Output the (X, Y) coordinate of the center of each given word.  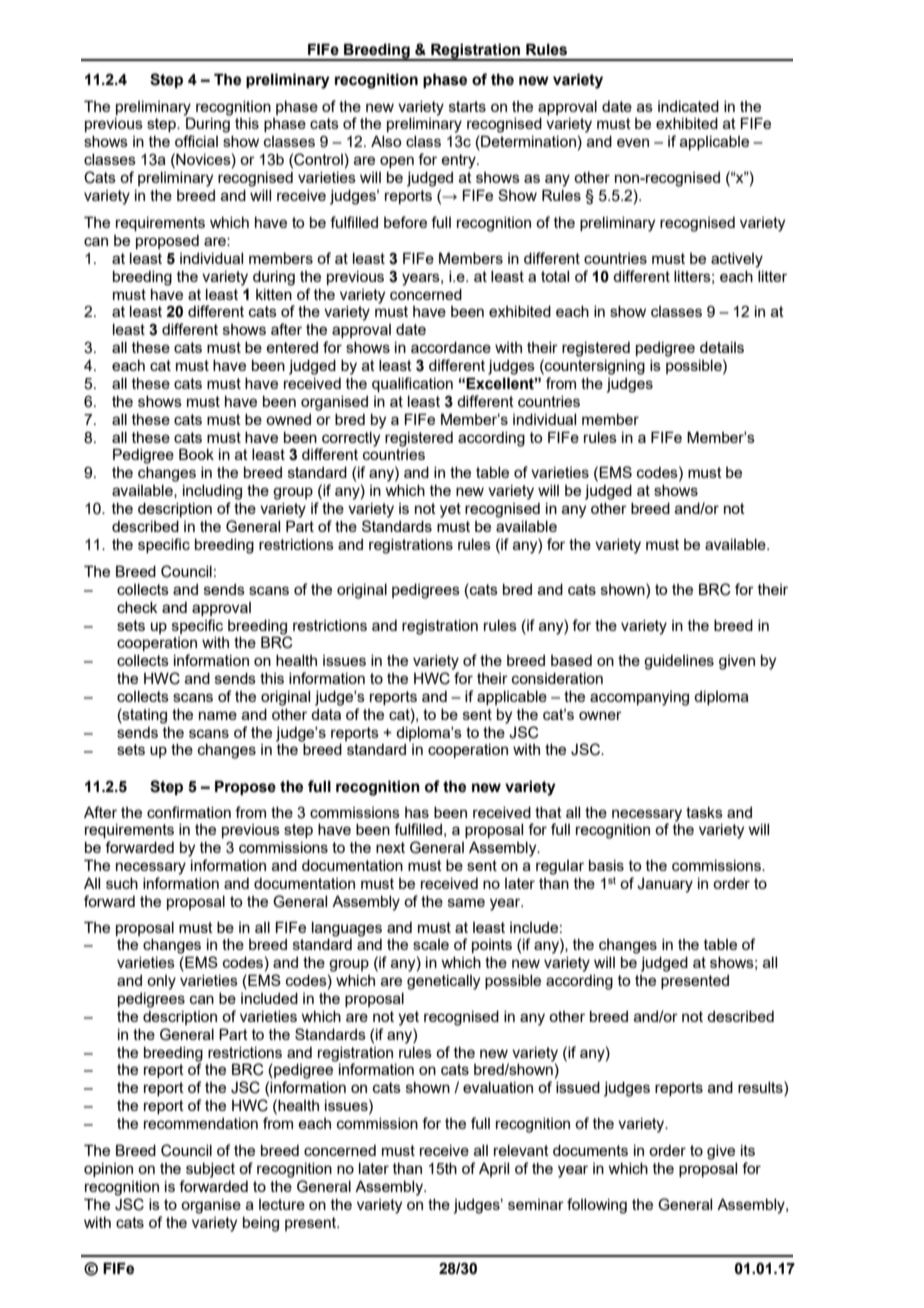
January (665, 885)
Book (196, 454)
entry (459, 161)
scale (431, 944)
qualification (412, 384)
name (218, 715)
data (326, 714)
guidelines (679, 662)
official (196, 141)
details (722, 347)
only (161, 982)
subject (210, 1170)
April (494, 1170)
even (633, 142)
